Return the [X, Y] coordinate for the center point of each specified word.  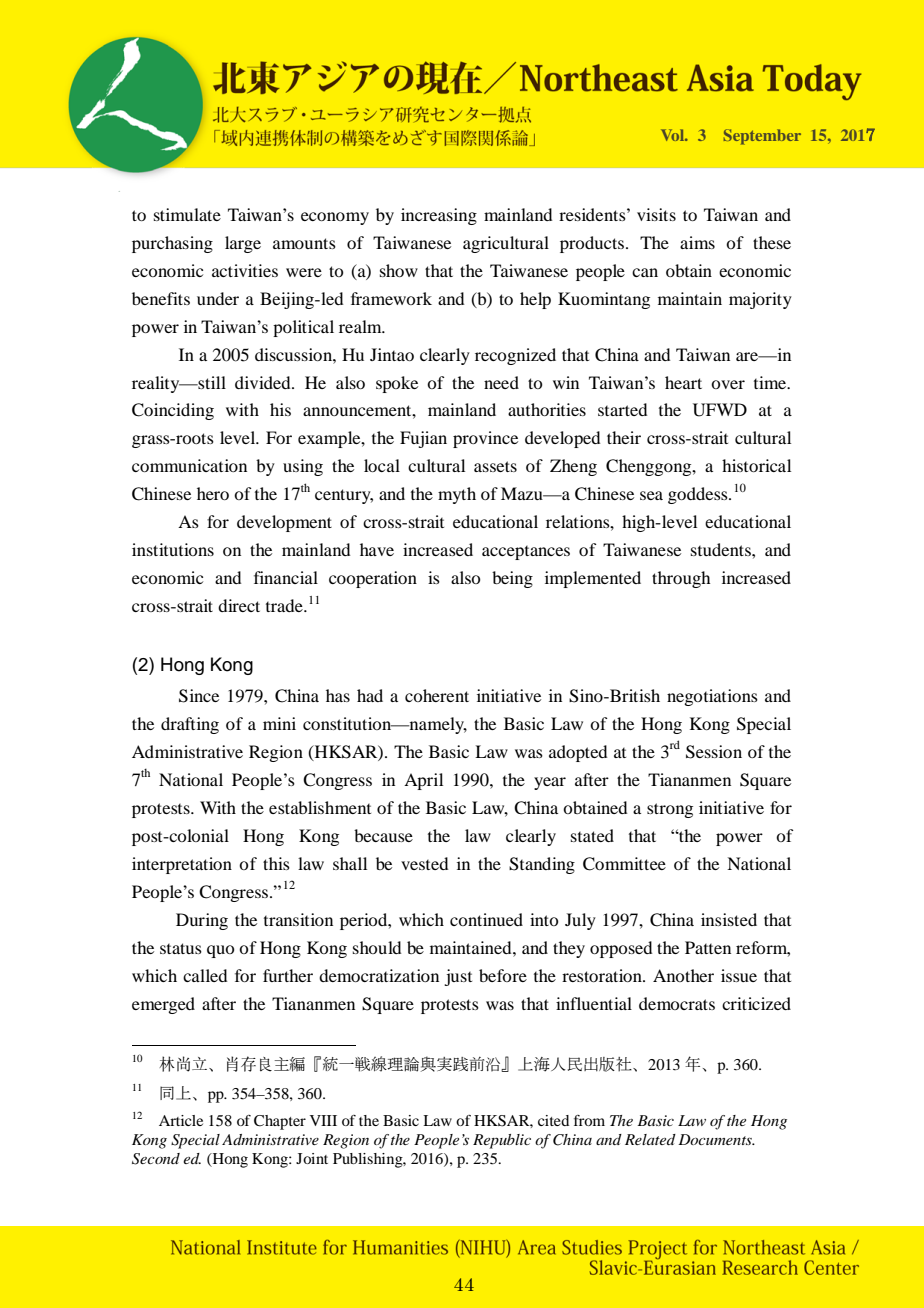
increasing [439, 216]
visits [656, 214]
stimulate [187, 214]
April [423, 781]
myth [457, 495]
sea [651, 495]
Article [181, 1120]
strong [670, 810]
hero [213, 493]
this [276, 863]
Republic [502, 1141]
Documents [716, 1139]
